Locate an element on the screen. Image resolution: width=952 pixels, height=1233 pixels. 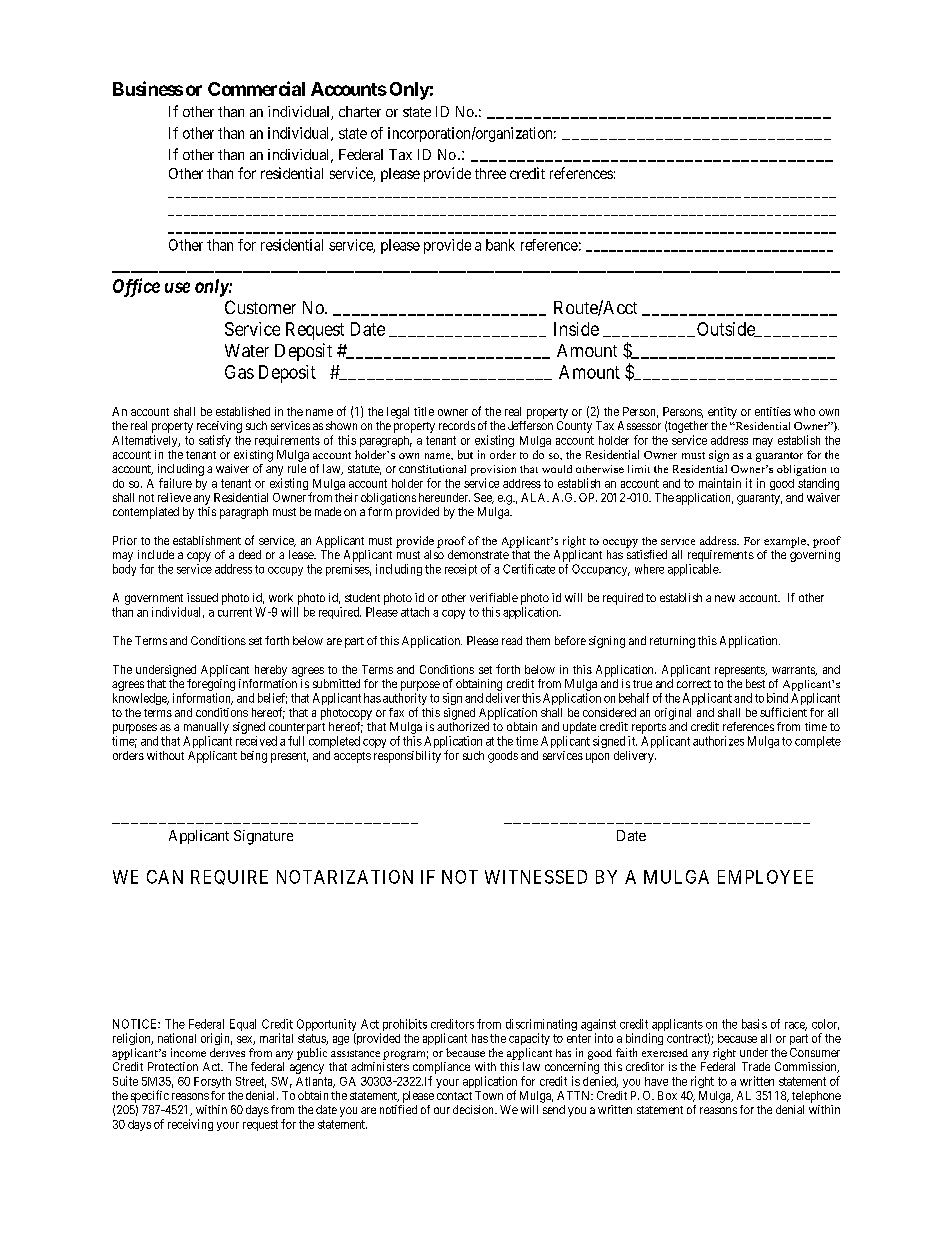
authorized is located at coordinates (463, 726).
